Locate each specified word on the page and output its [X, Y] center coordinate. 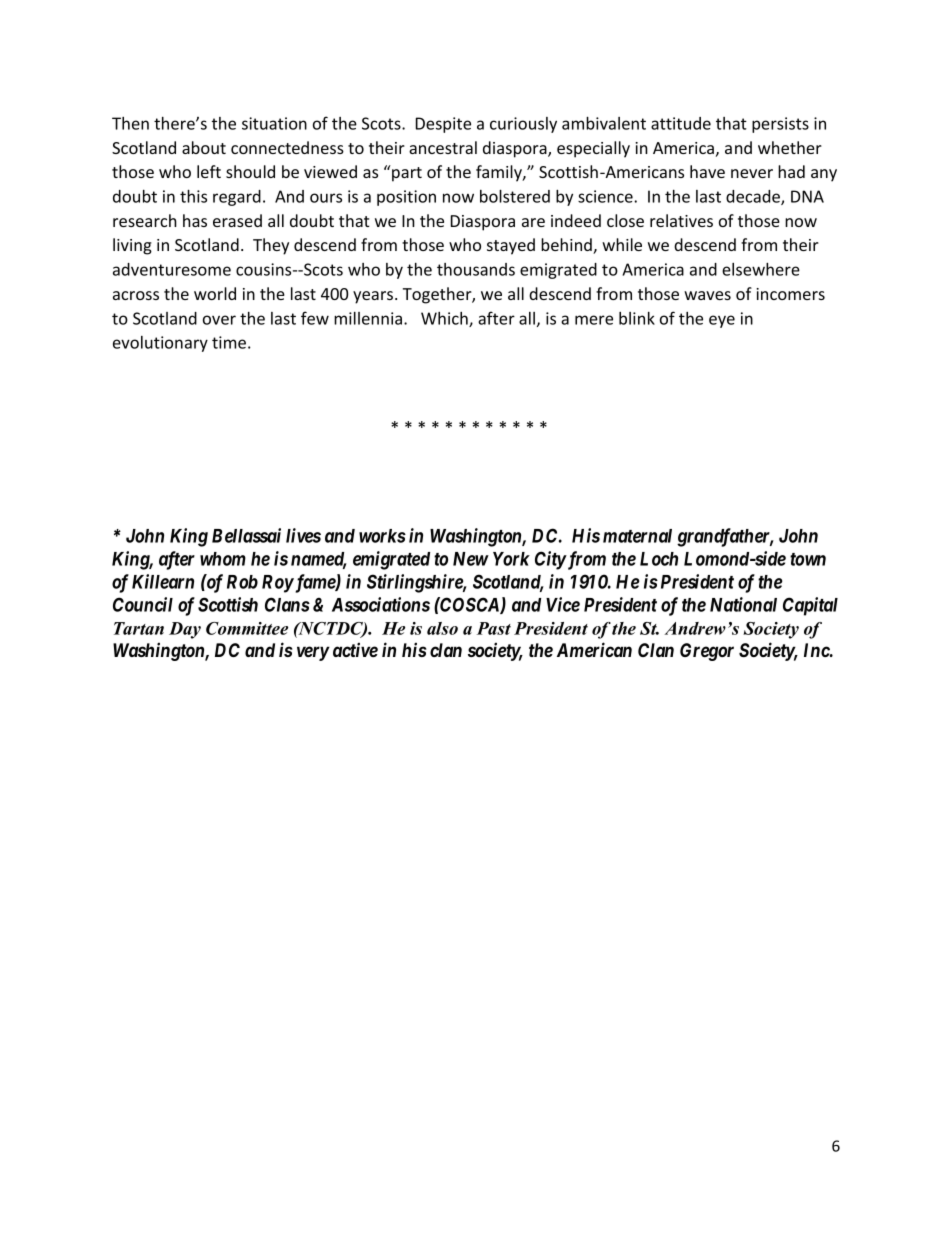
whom [223, 559]
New [471, 559]
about [204, 147]
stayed [511, 246]
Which [445, 319]
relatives [681, 220]
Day [185, 630]
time [229, 342]
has [195, 220]
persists [780, 125]
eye [722, 321]
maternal [637, 536]
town [808, 559]
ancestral [443, 147]
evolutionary [160, 344]
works [382, 536]
